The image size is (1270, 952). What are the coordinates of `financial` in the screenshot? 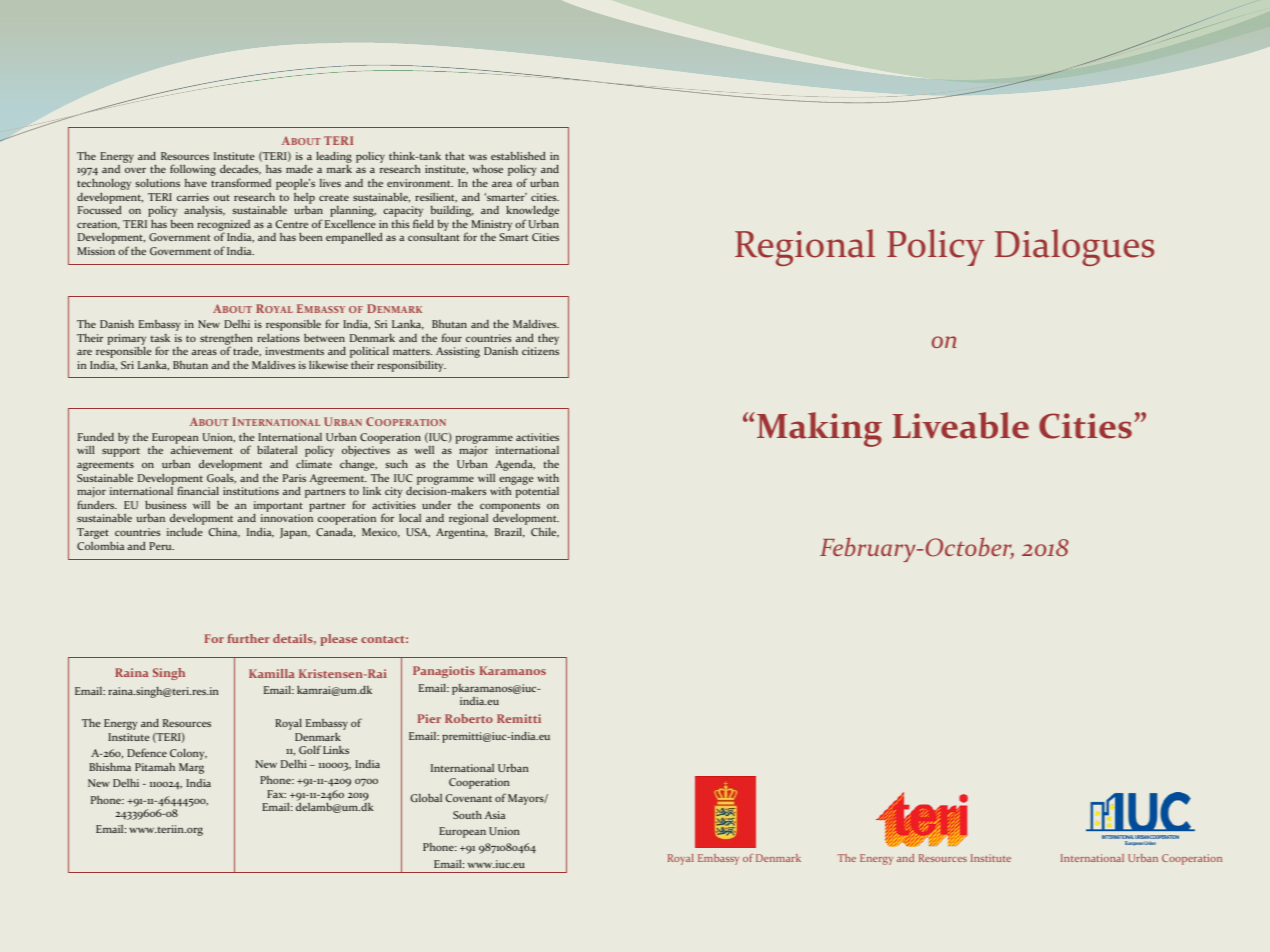 It's located at (198, 490).
